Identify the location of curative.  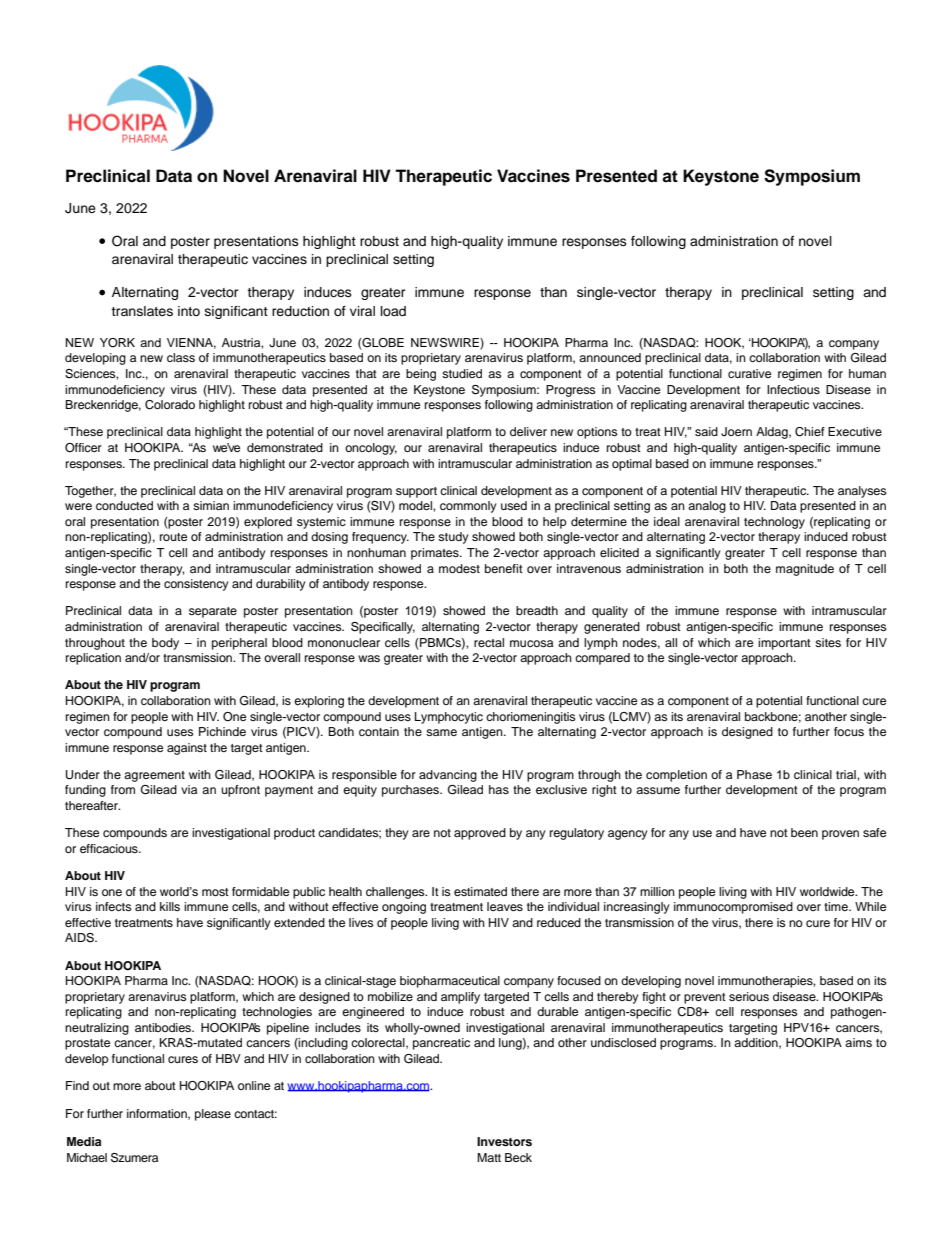
(749, 373).
